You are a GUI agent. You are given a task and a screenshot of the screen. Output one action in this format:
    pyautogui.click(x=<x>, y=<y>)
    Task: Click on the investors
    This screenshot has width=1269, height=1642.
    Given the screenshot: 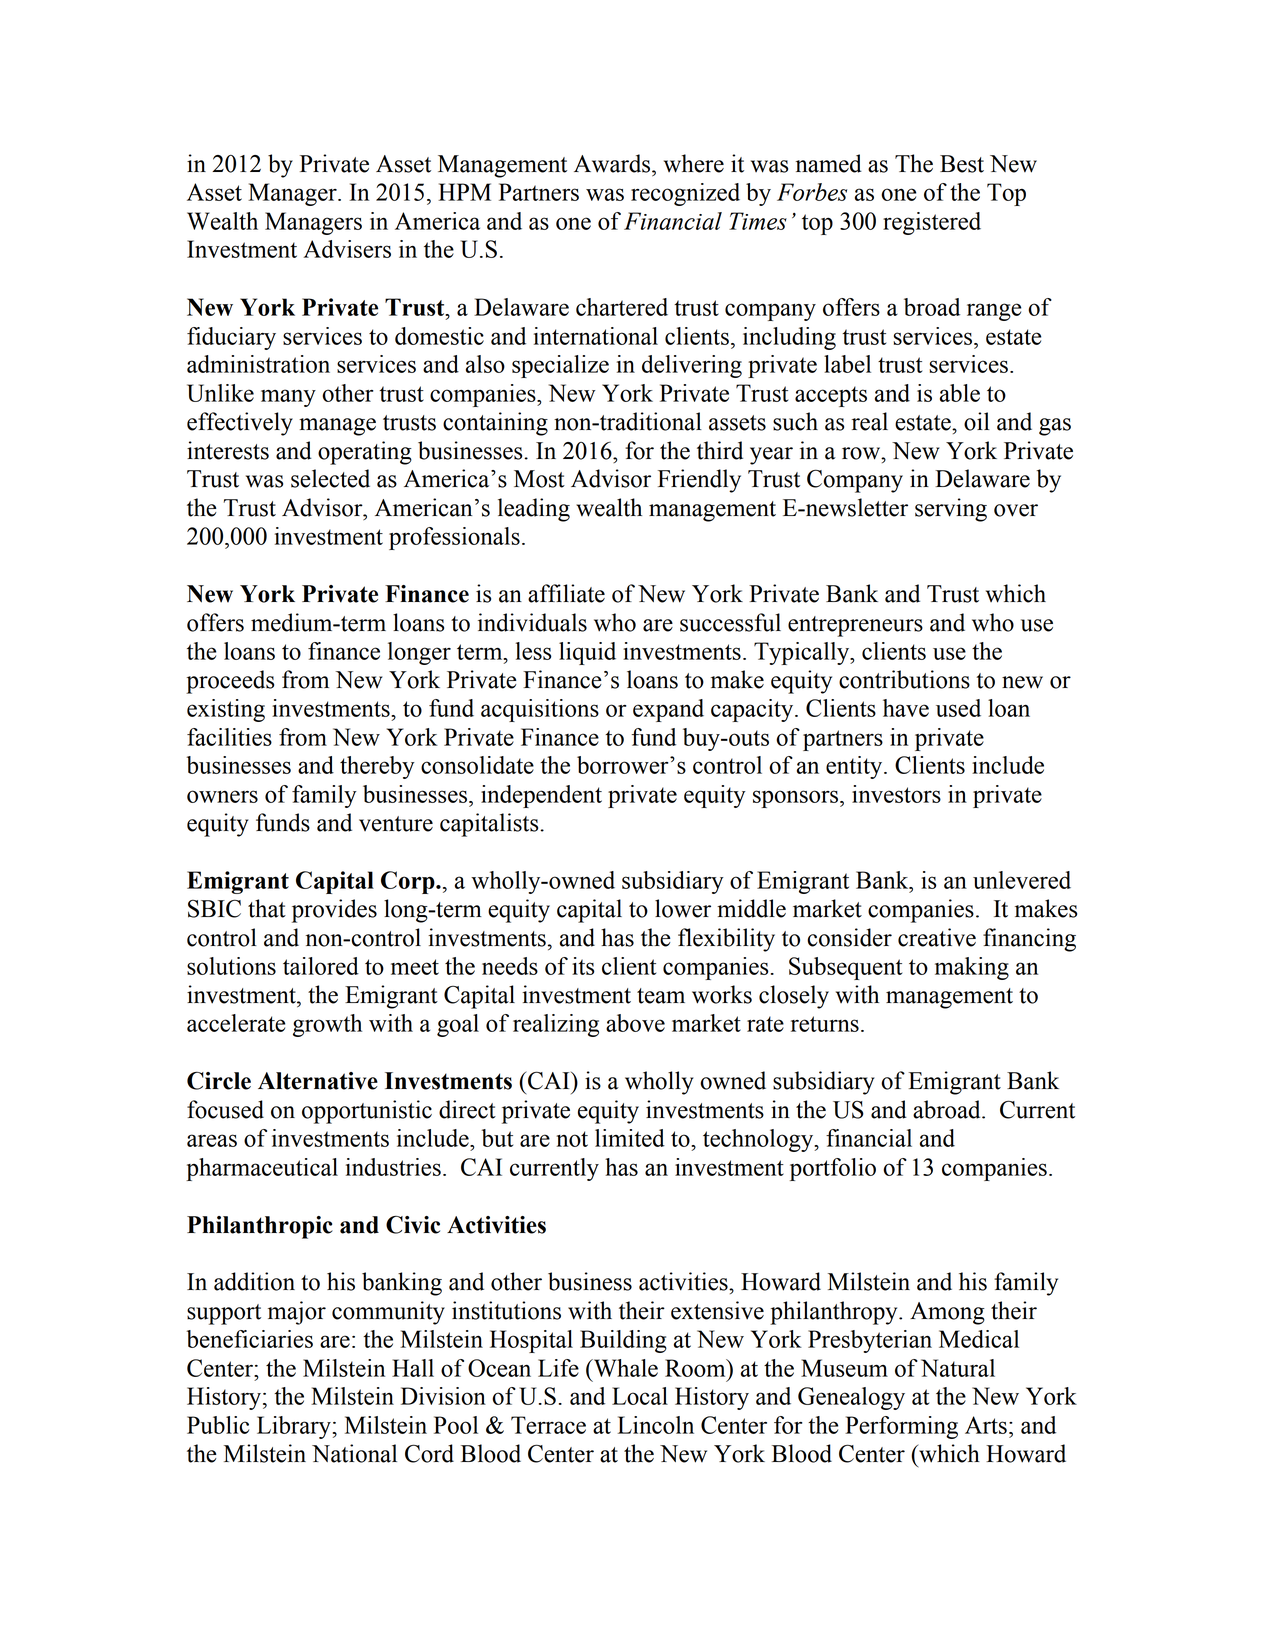 What is the action you would take?
    pyautogui.click(x=896, y=794)
